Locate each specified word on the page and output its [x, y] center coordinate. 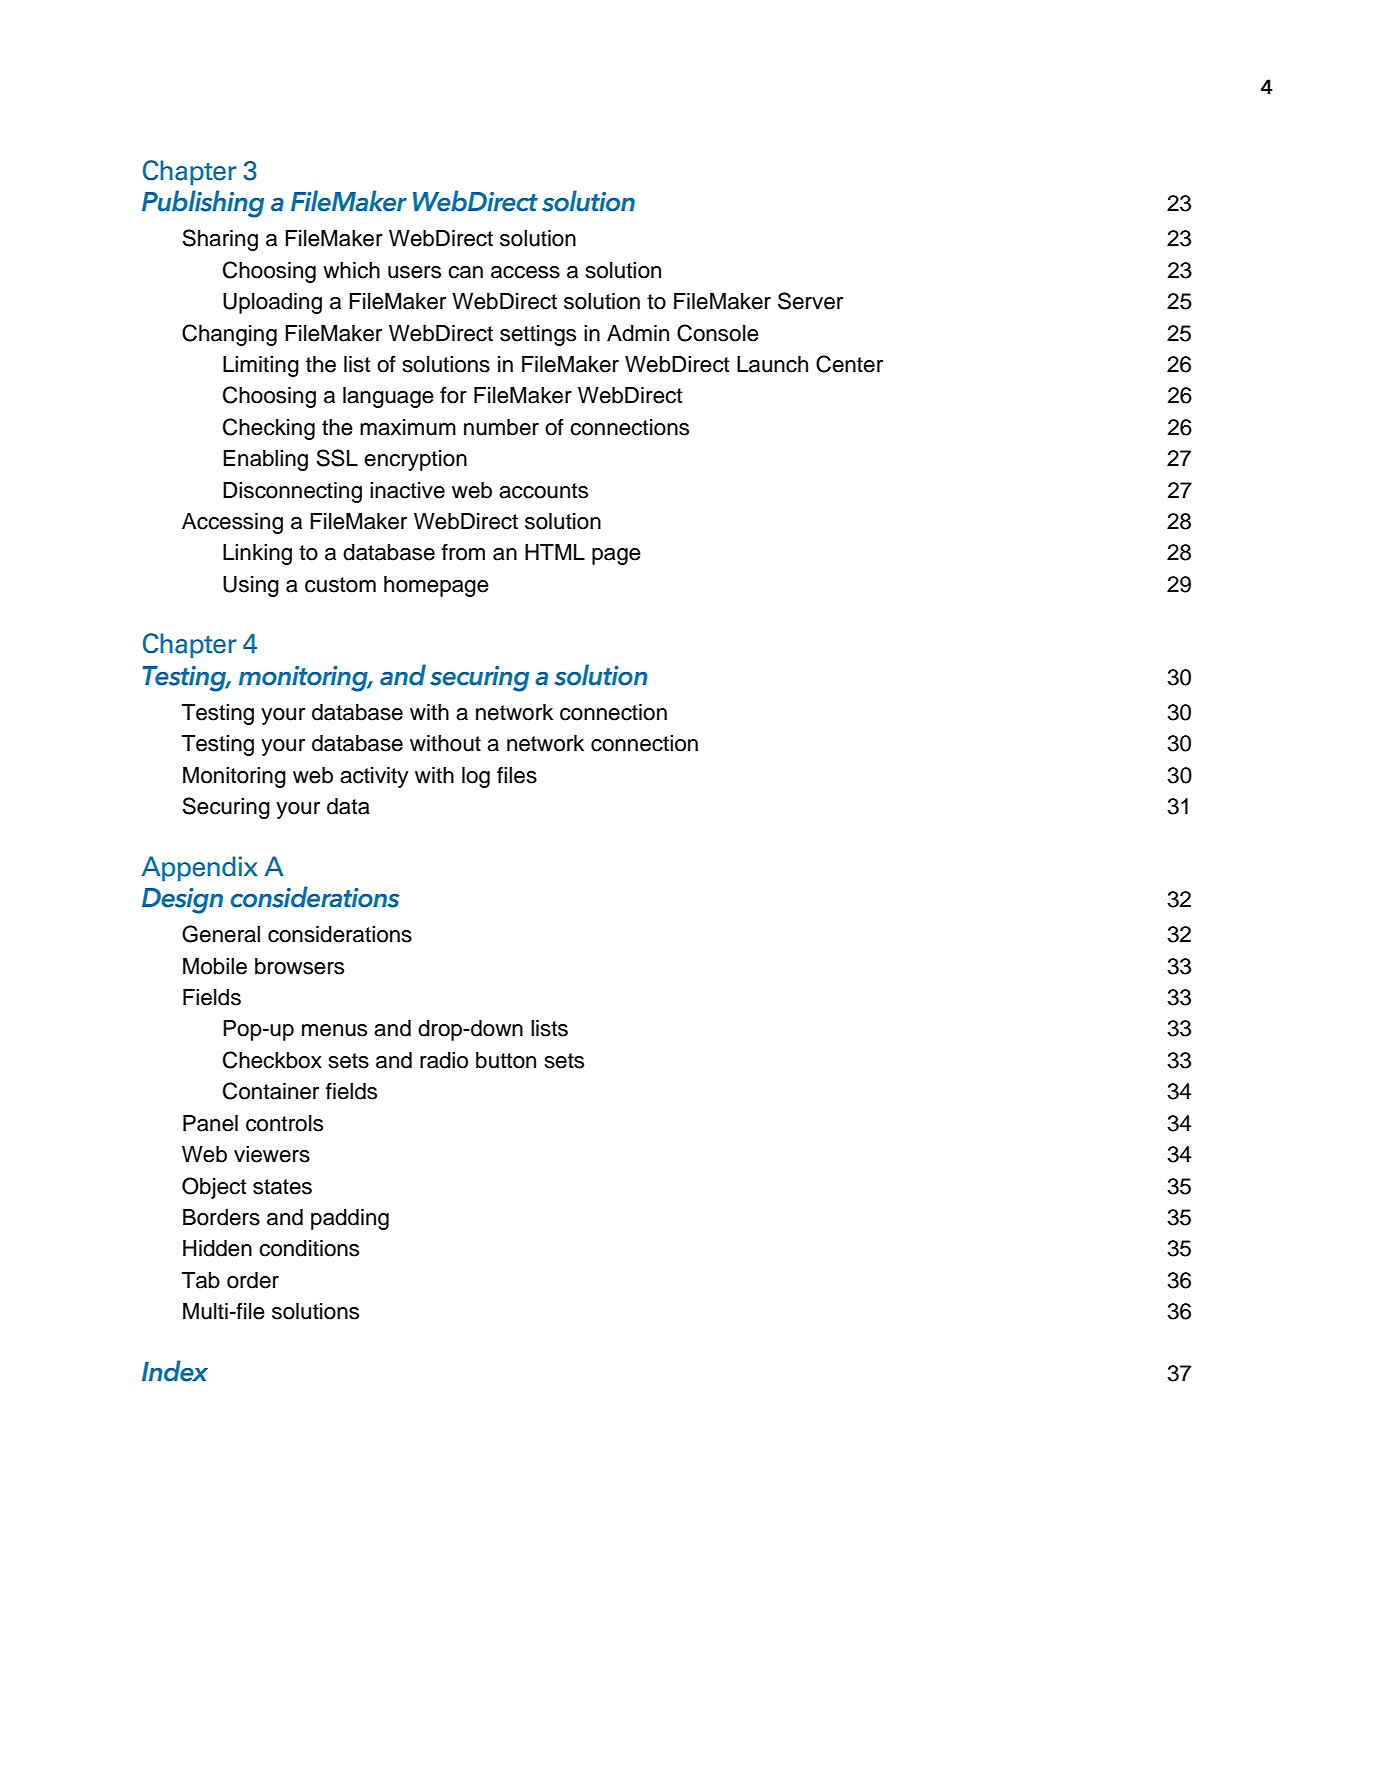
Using [251, 586]
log [476, 777]
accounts [543, 491]
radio [444, 1060]
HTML [555, 552]
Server [810, 301]
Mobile [215, 966]
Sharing [220, 240]
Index [175, 1371]
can [465, 272]
